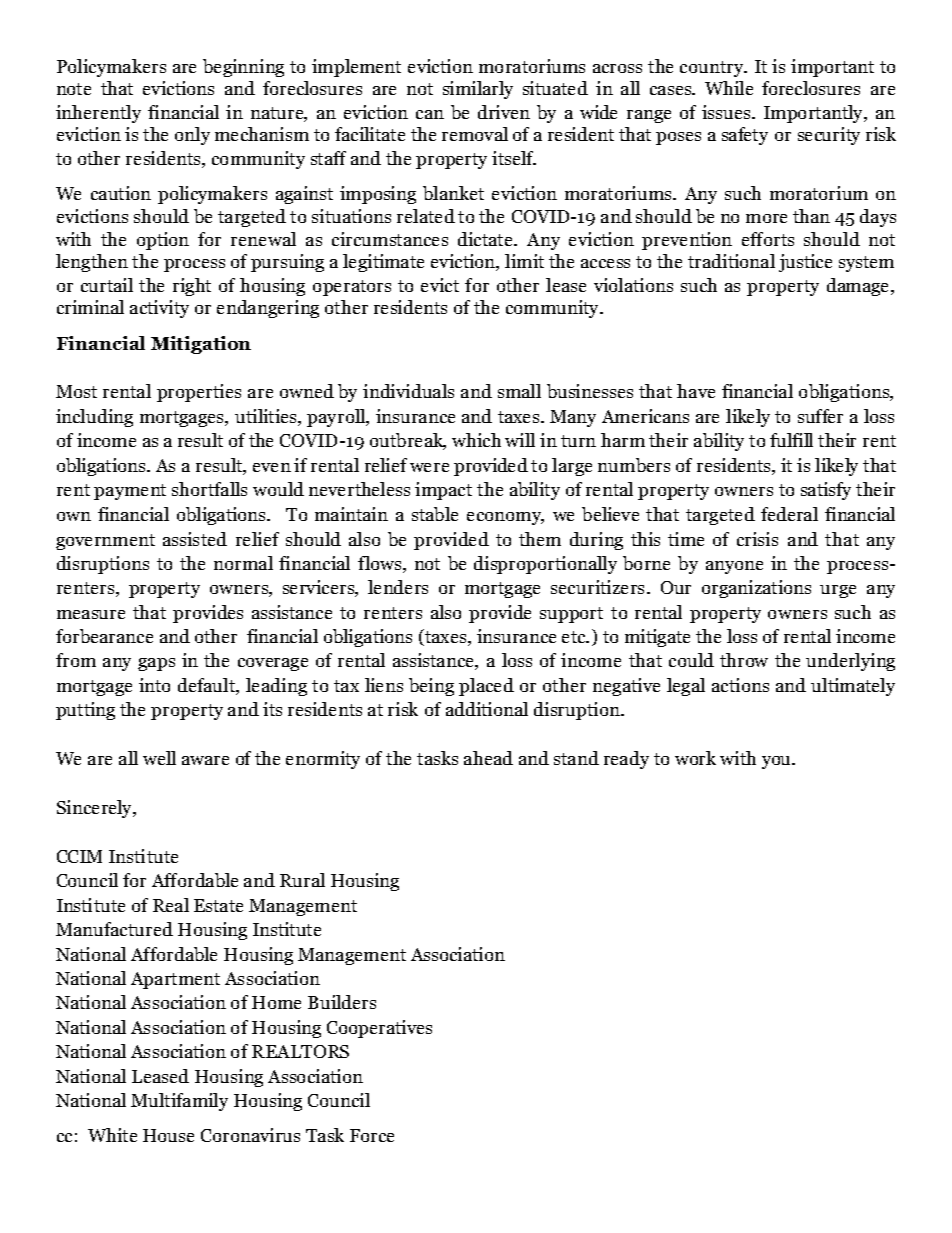 This screenshot has width=952, height=1233. Describe the element at coordinates (192, 136) in the screenshot. I see `only` at that location.
